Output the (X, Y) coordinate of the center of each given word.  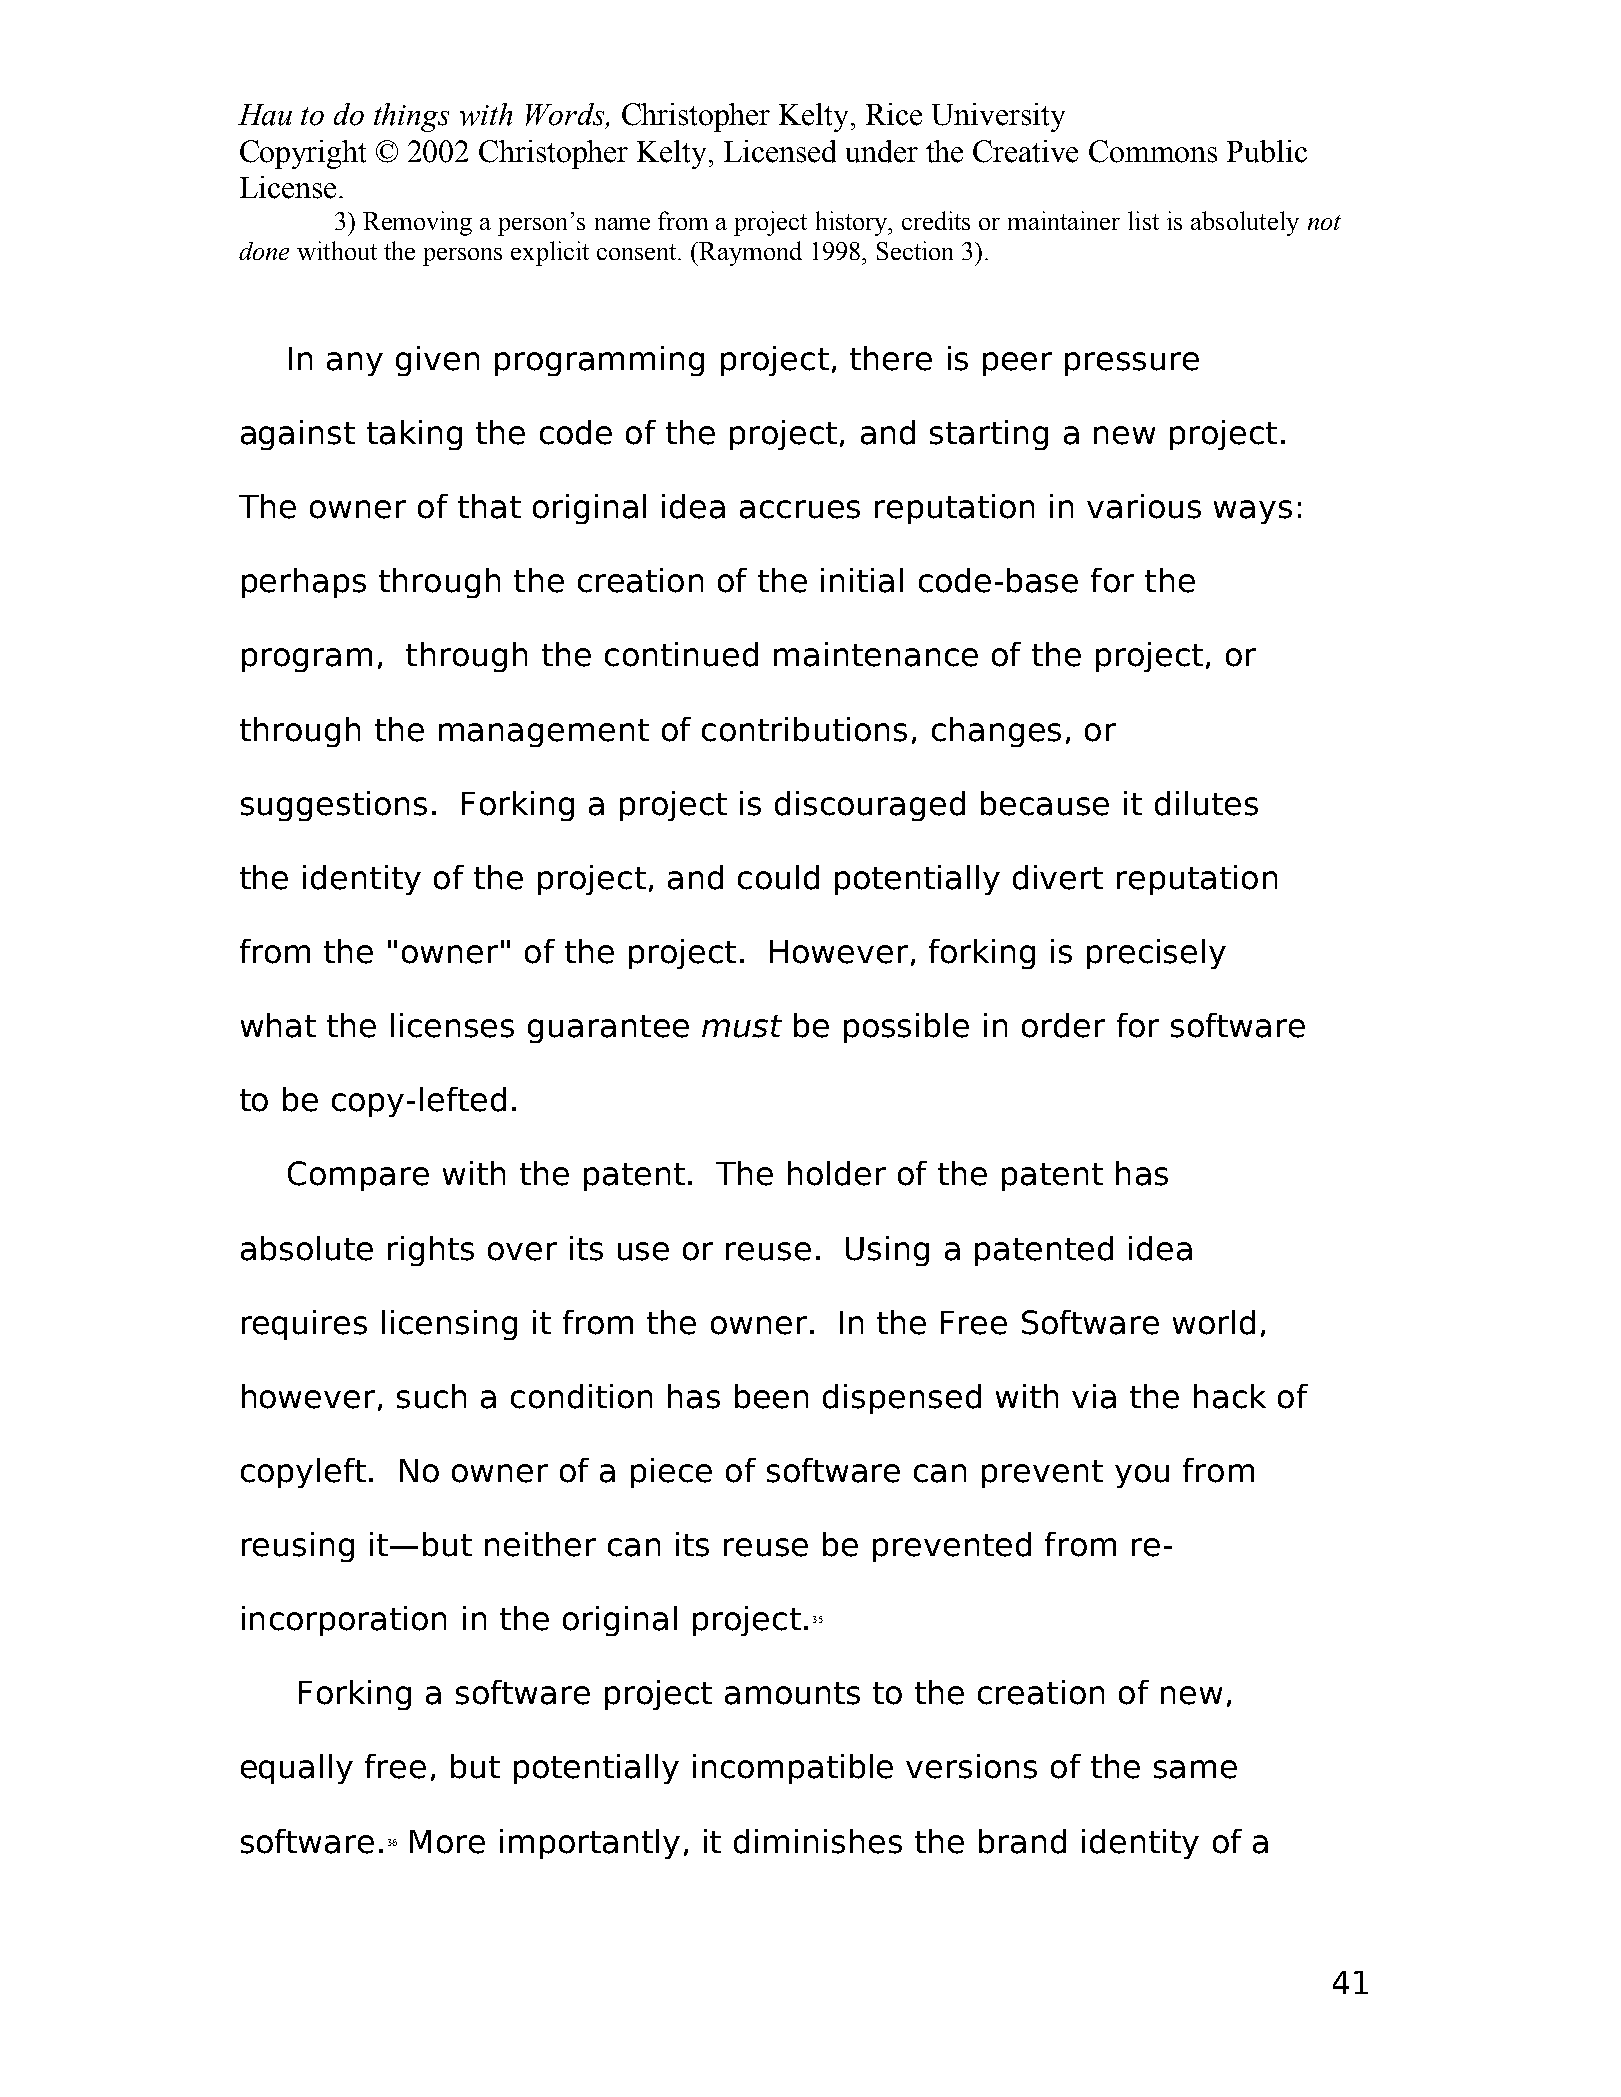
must (742, 1026)
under (882, 151)
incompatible (793, 1769)
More (447, 1842)
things (411, 117)
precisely (1156, 954)
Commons (1153, 151)
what (278, 1025)
